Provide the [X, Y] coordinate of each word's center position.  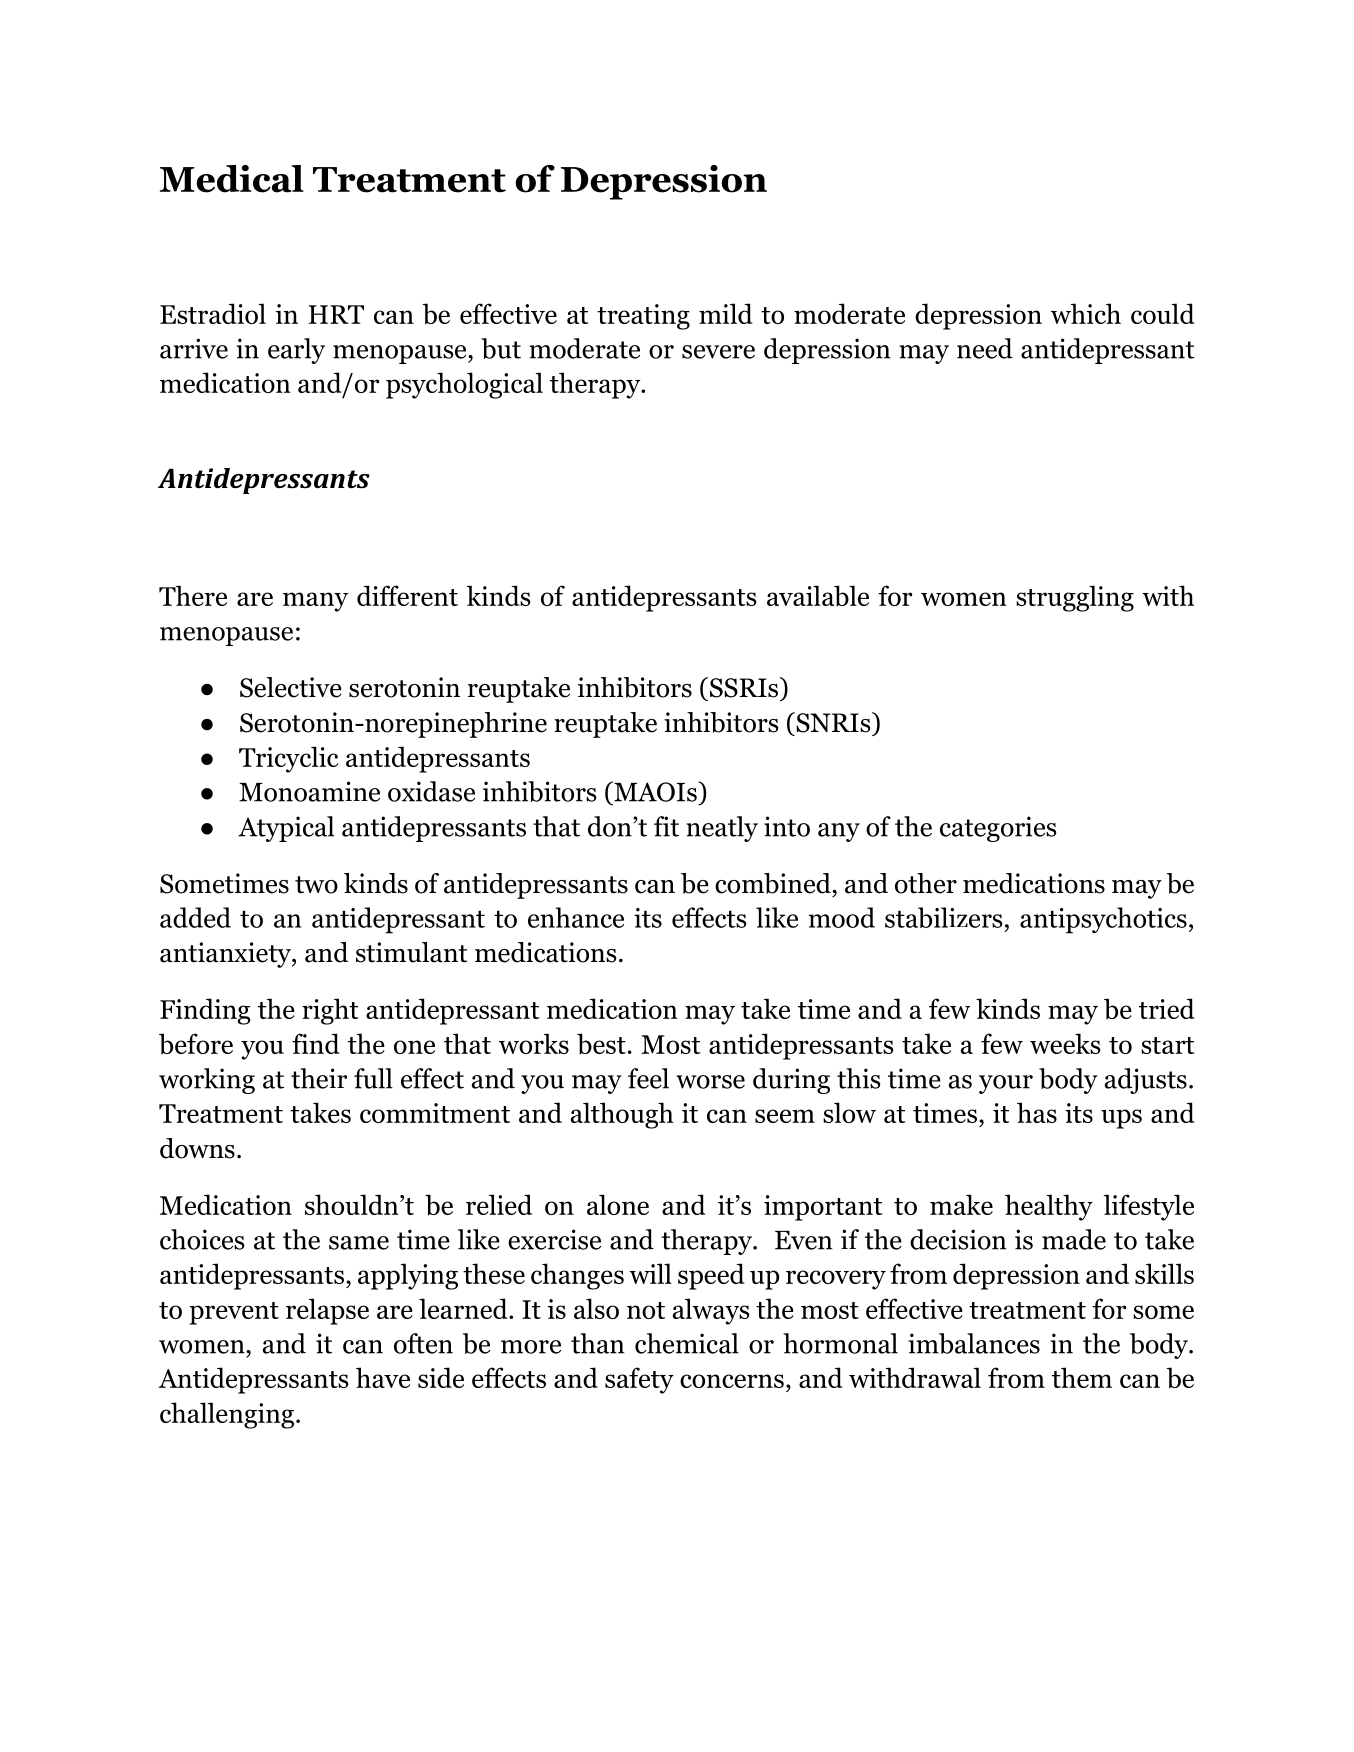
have [383, 1377]
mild [726, 313]
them [1082, 1377]
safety [639, 1380]
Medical [232, 179]
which [1086, 313]
